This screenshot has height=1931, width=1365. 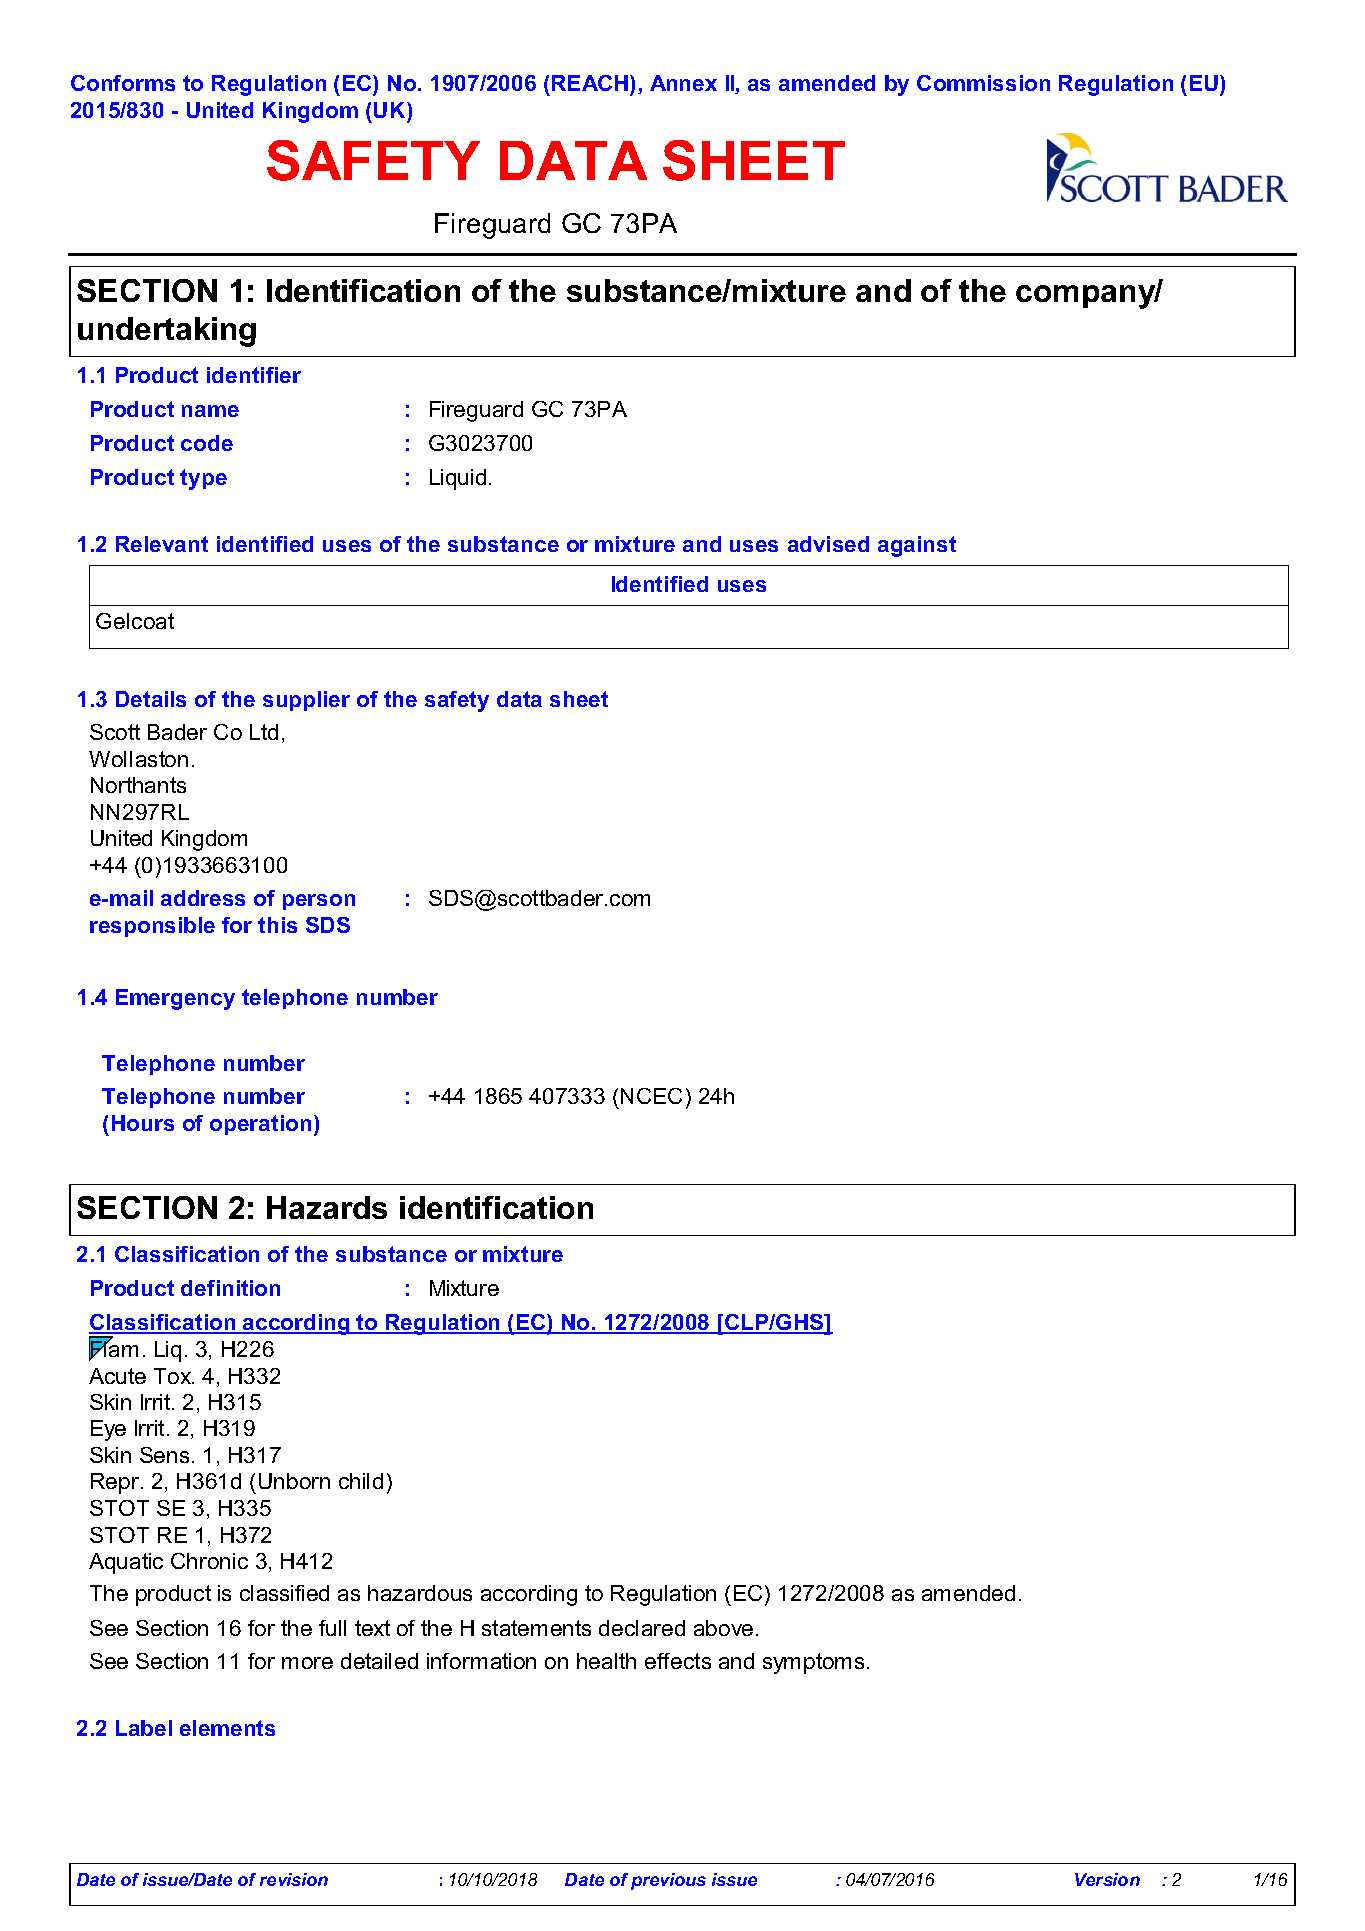 I want to click on REACH, so click(x=591, y=83).
